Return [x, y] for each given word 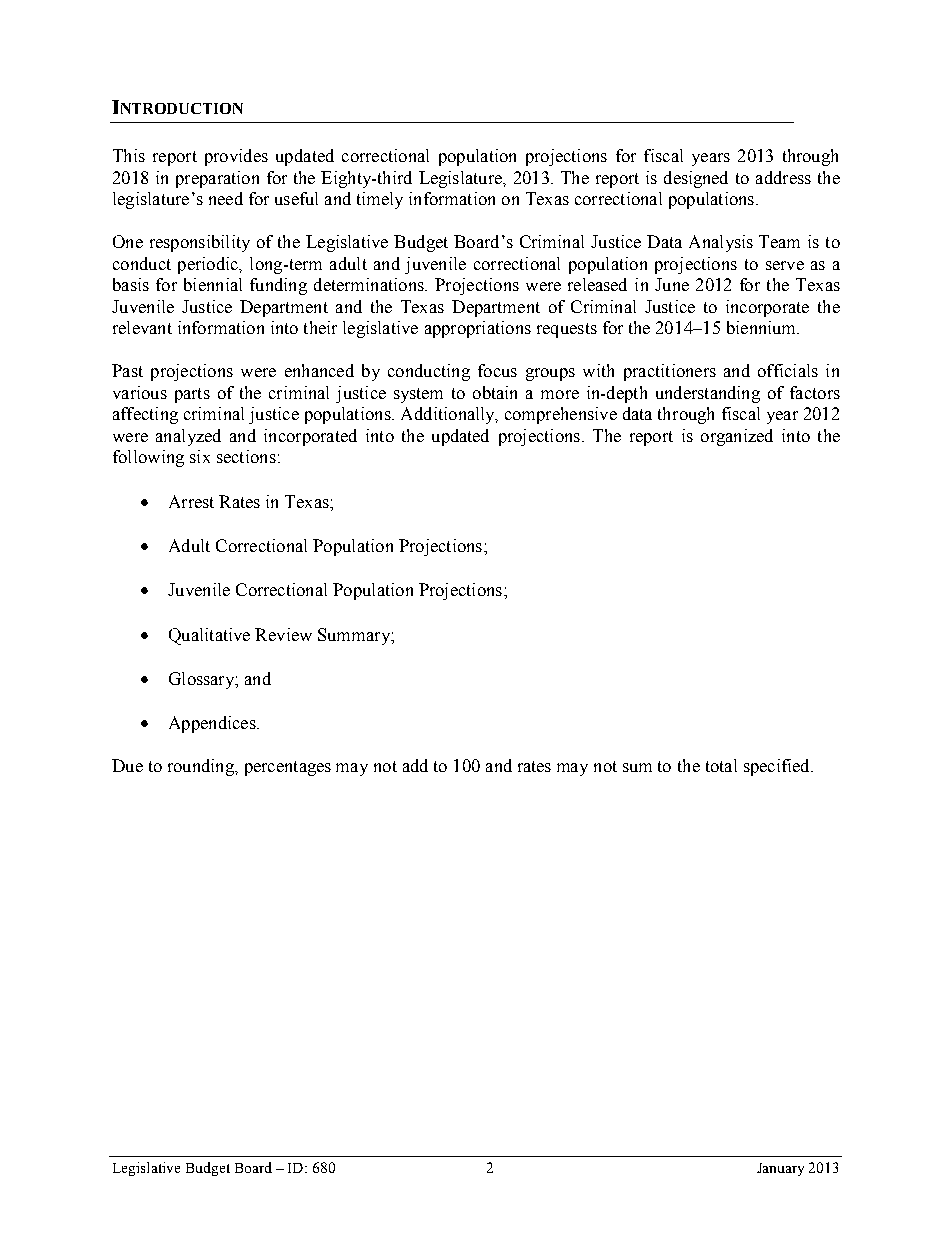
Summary [355, 636]
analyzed [188, 437]
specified [778, 767]
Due [127, 765]
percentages [288, 768]
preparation [217, 179]
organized [737, 437]
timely [380, 200]
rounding [202, 767]
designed [696, 179]
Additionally [449, 415]
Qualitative [209, 636]
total [721, 765]
